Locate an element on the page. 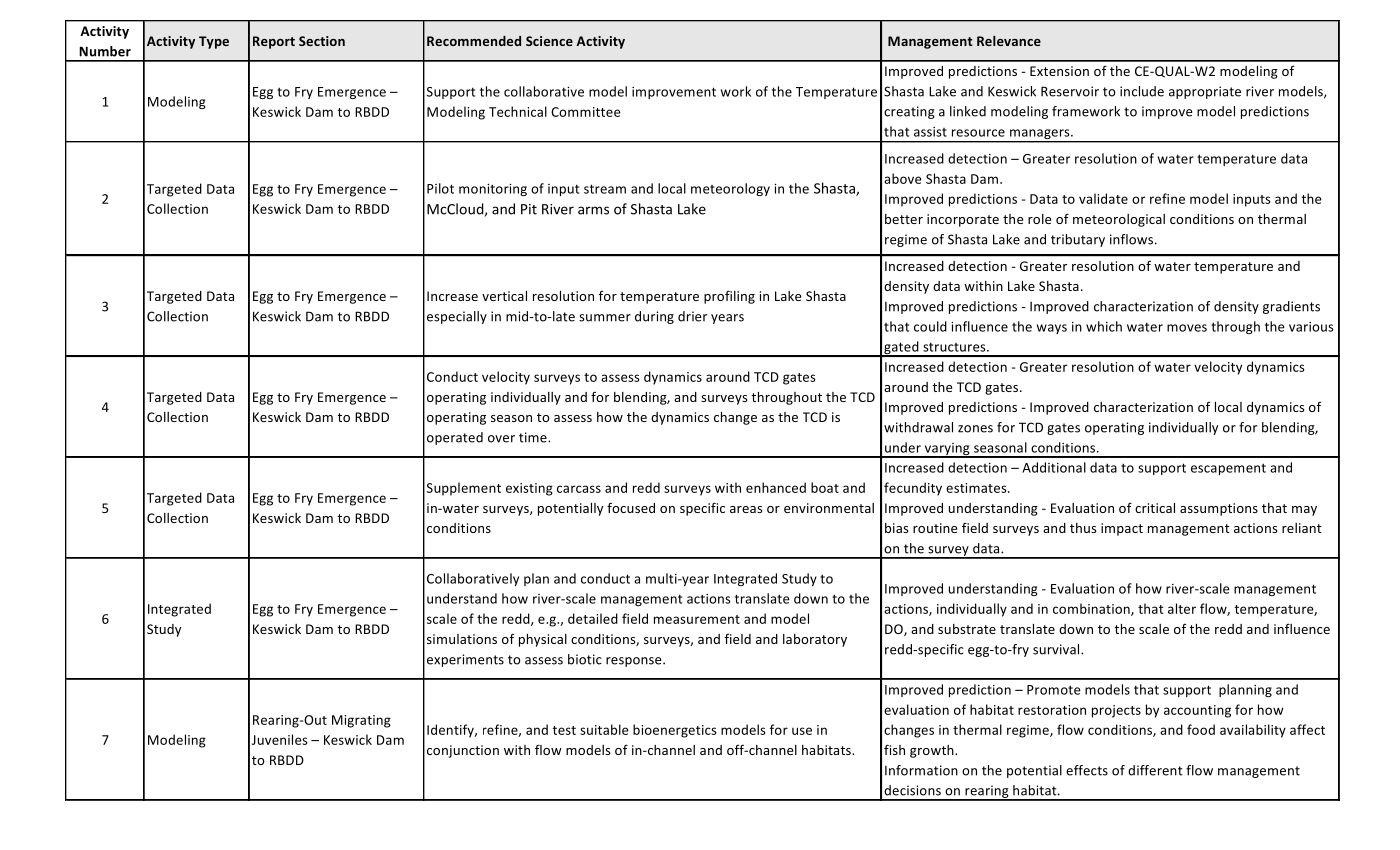  especially is located at coordinates (457, 317).
